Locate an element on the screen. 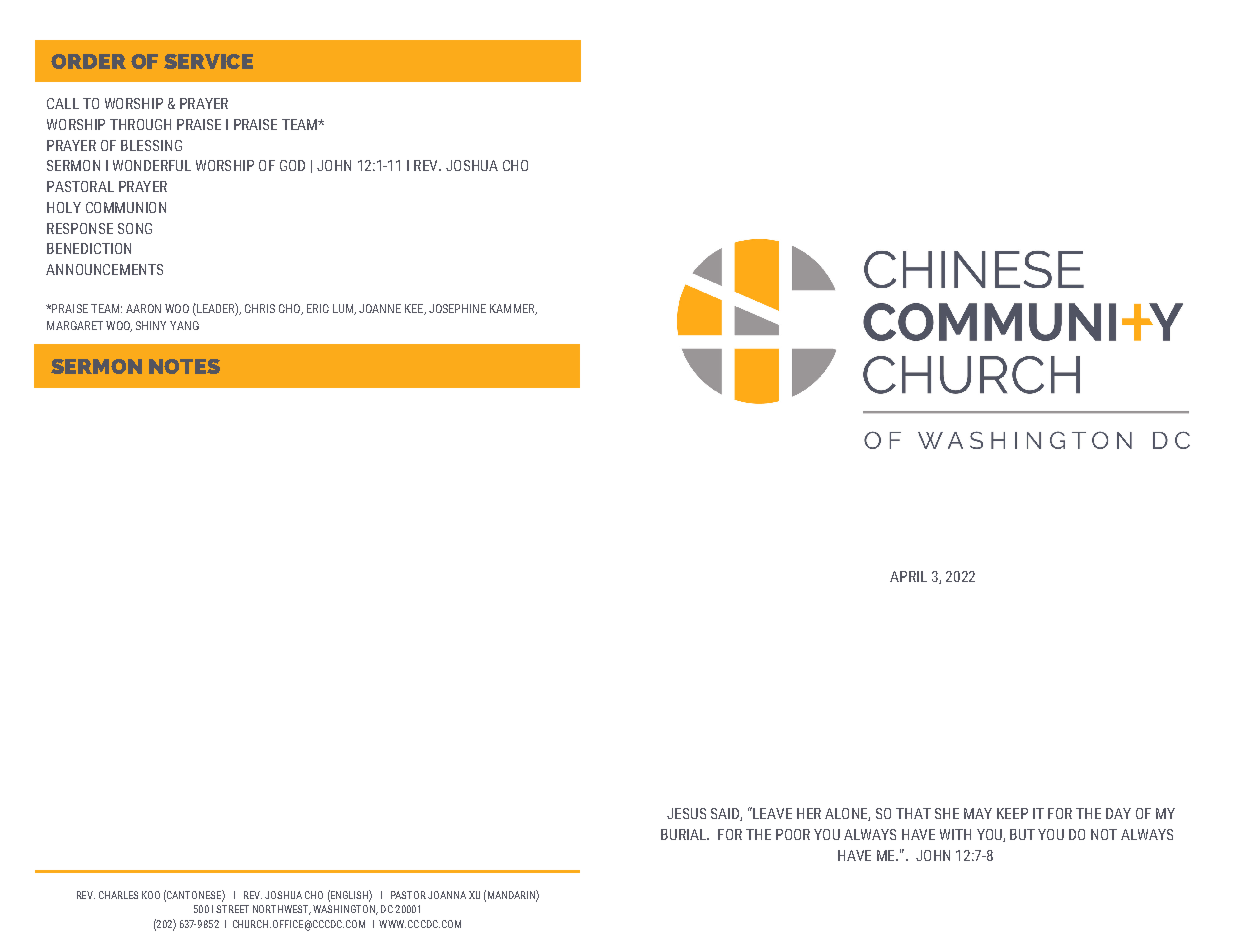 This screenshot has height=952, width=1233. JOSEPHINE is located at coordinates (457, 308).
